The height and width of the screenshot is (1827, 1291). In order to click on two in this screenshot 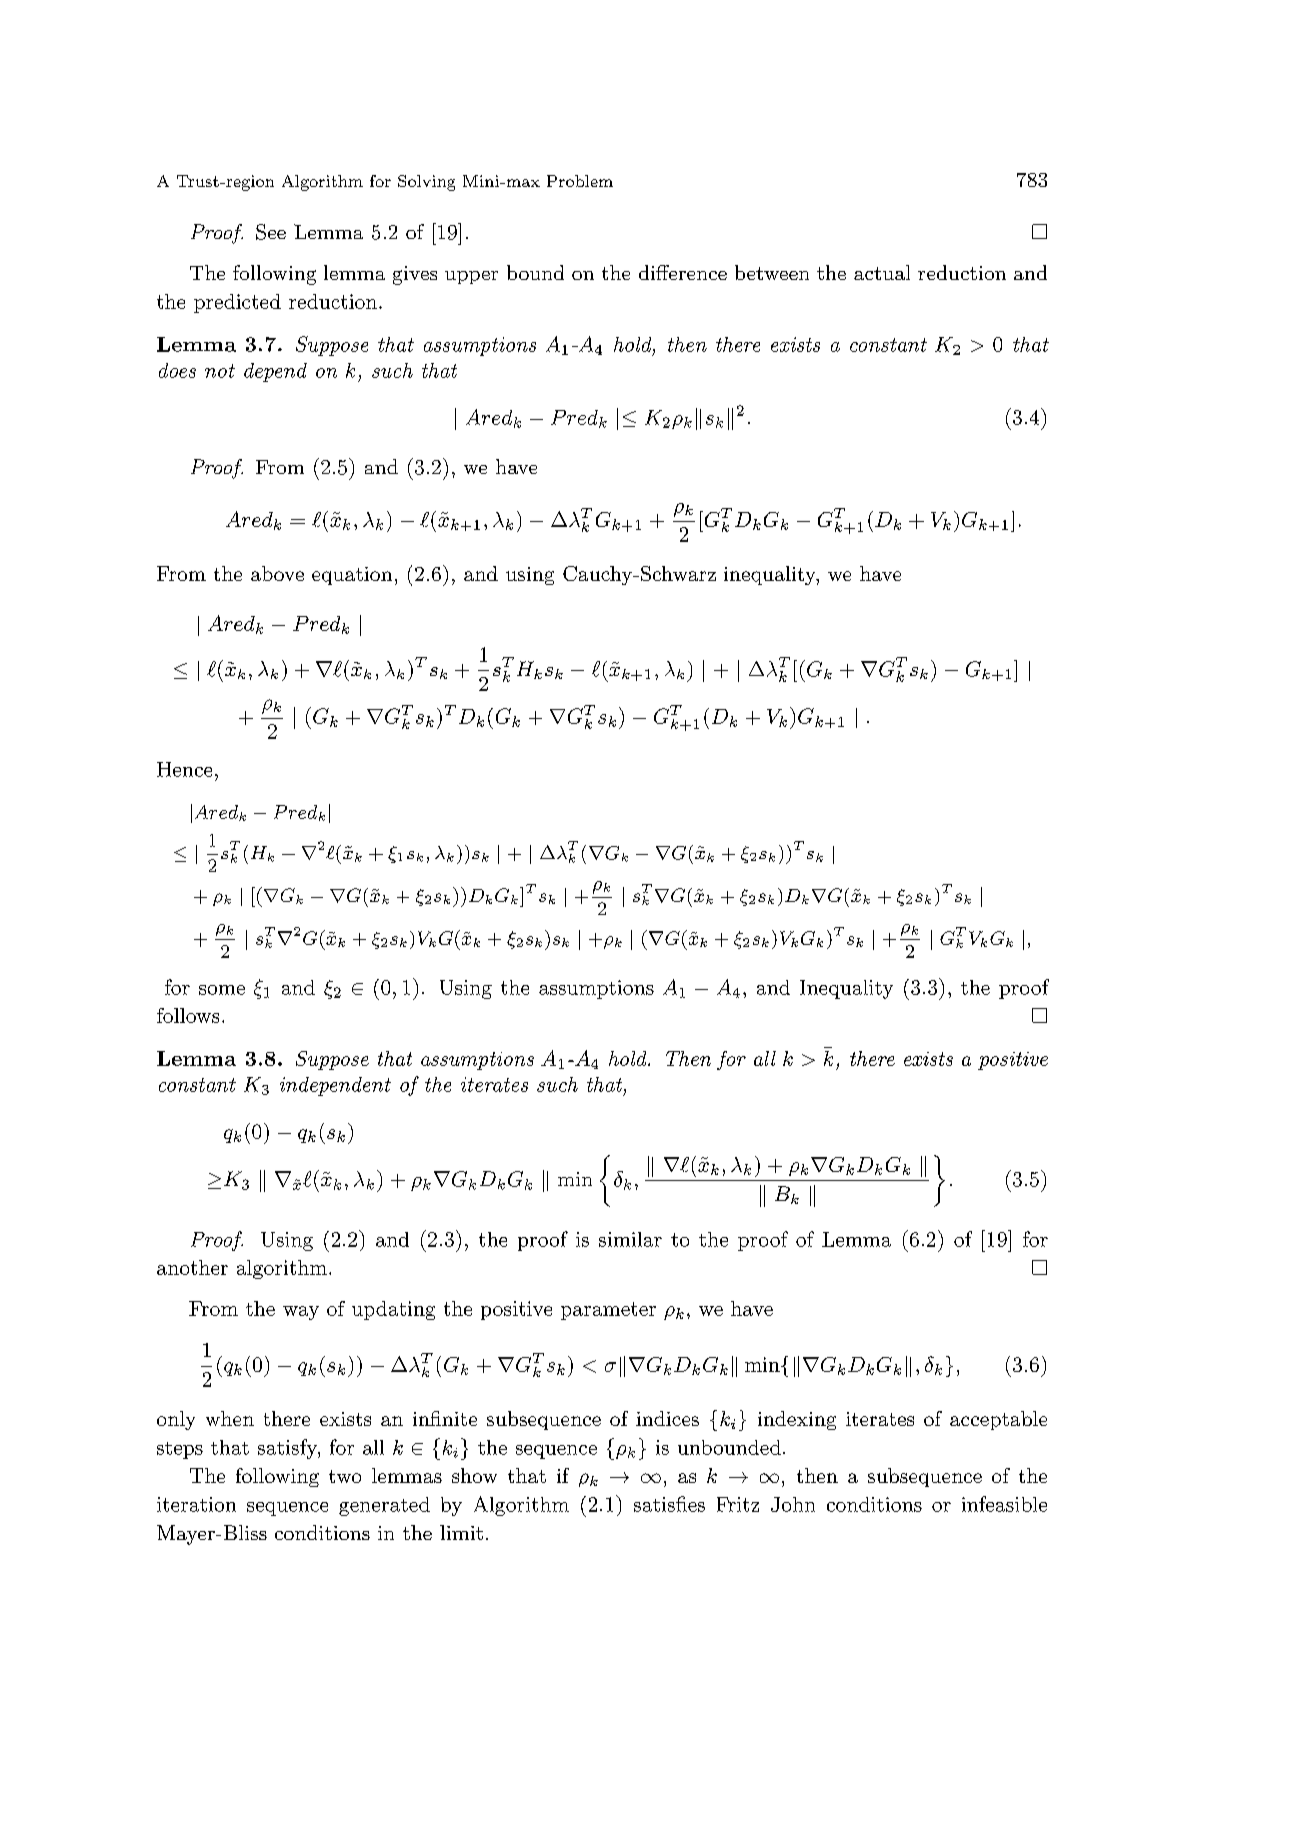, I will do `click(345, 1476)`.
